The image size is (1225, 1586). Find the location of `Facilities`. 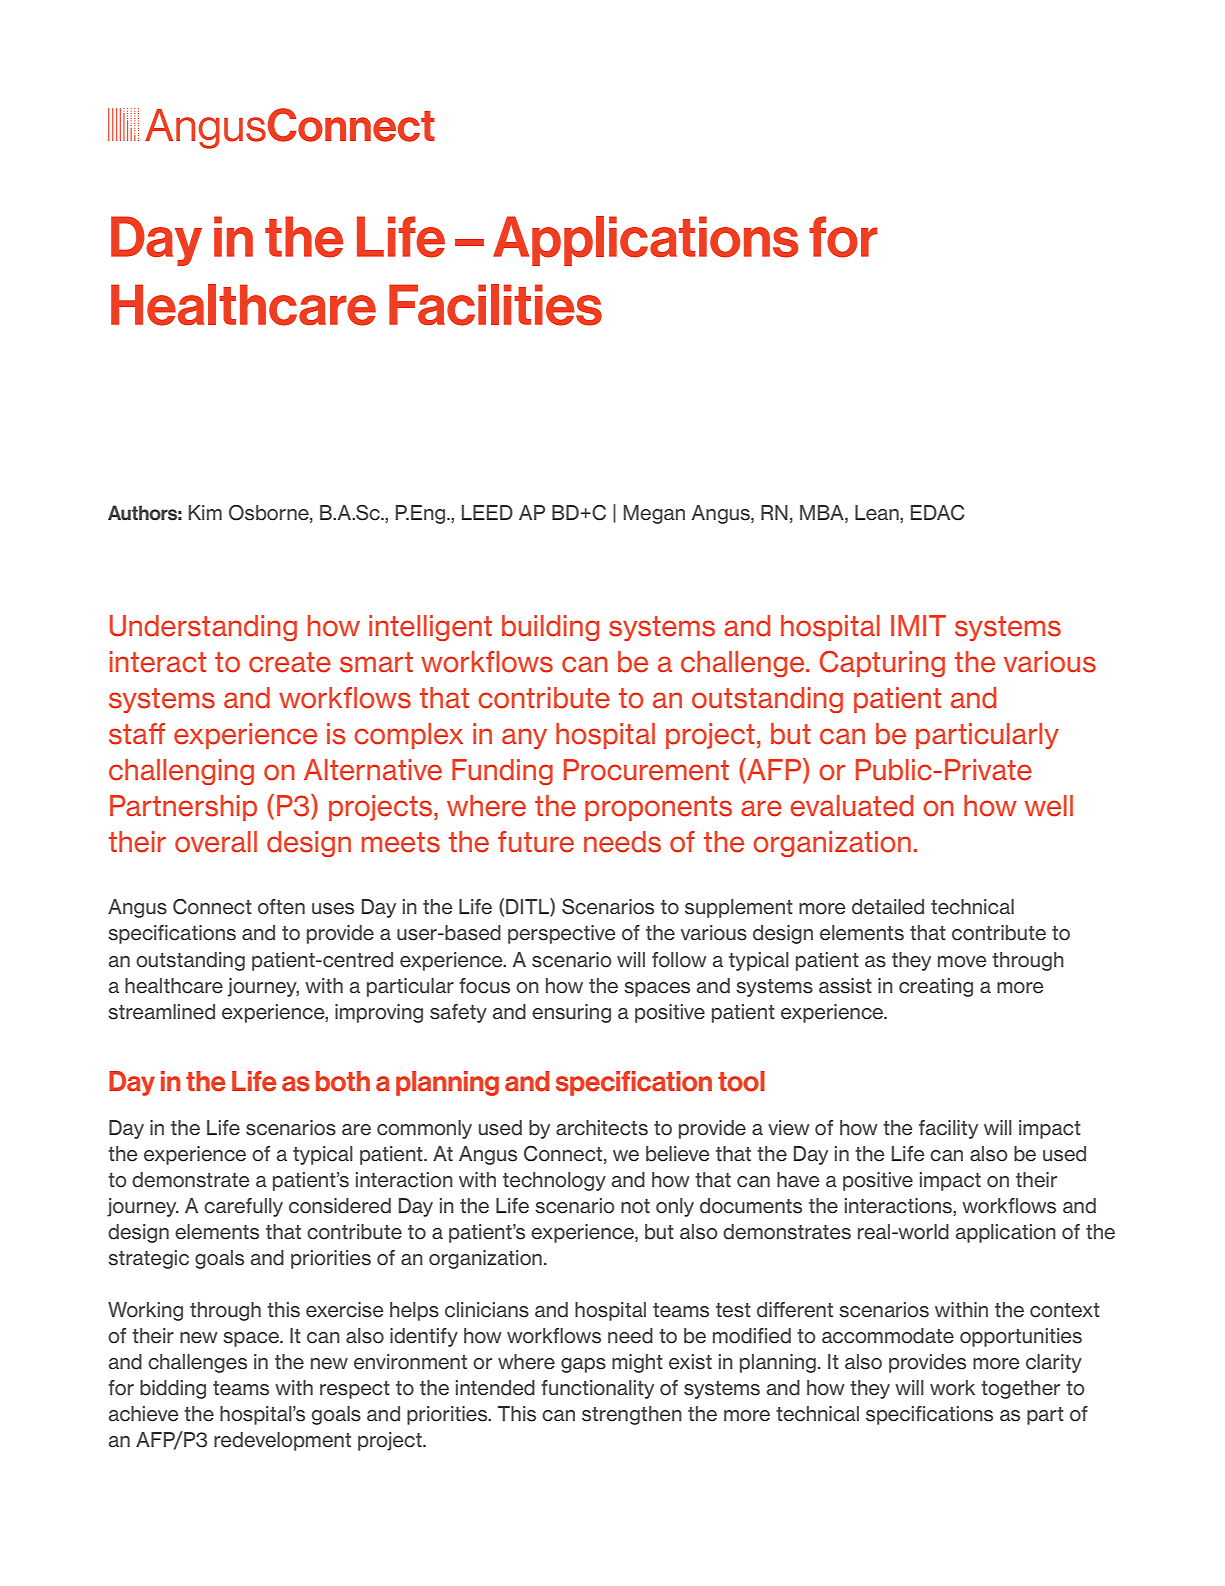

Facilities is located at coordinates (495, 305).
